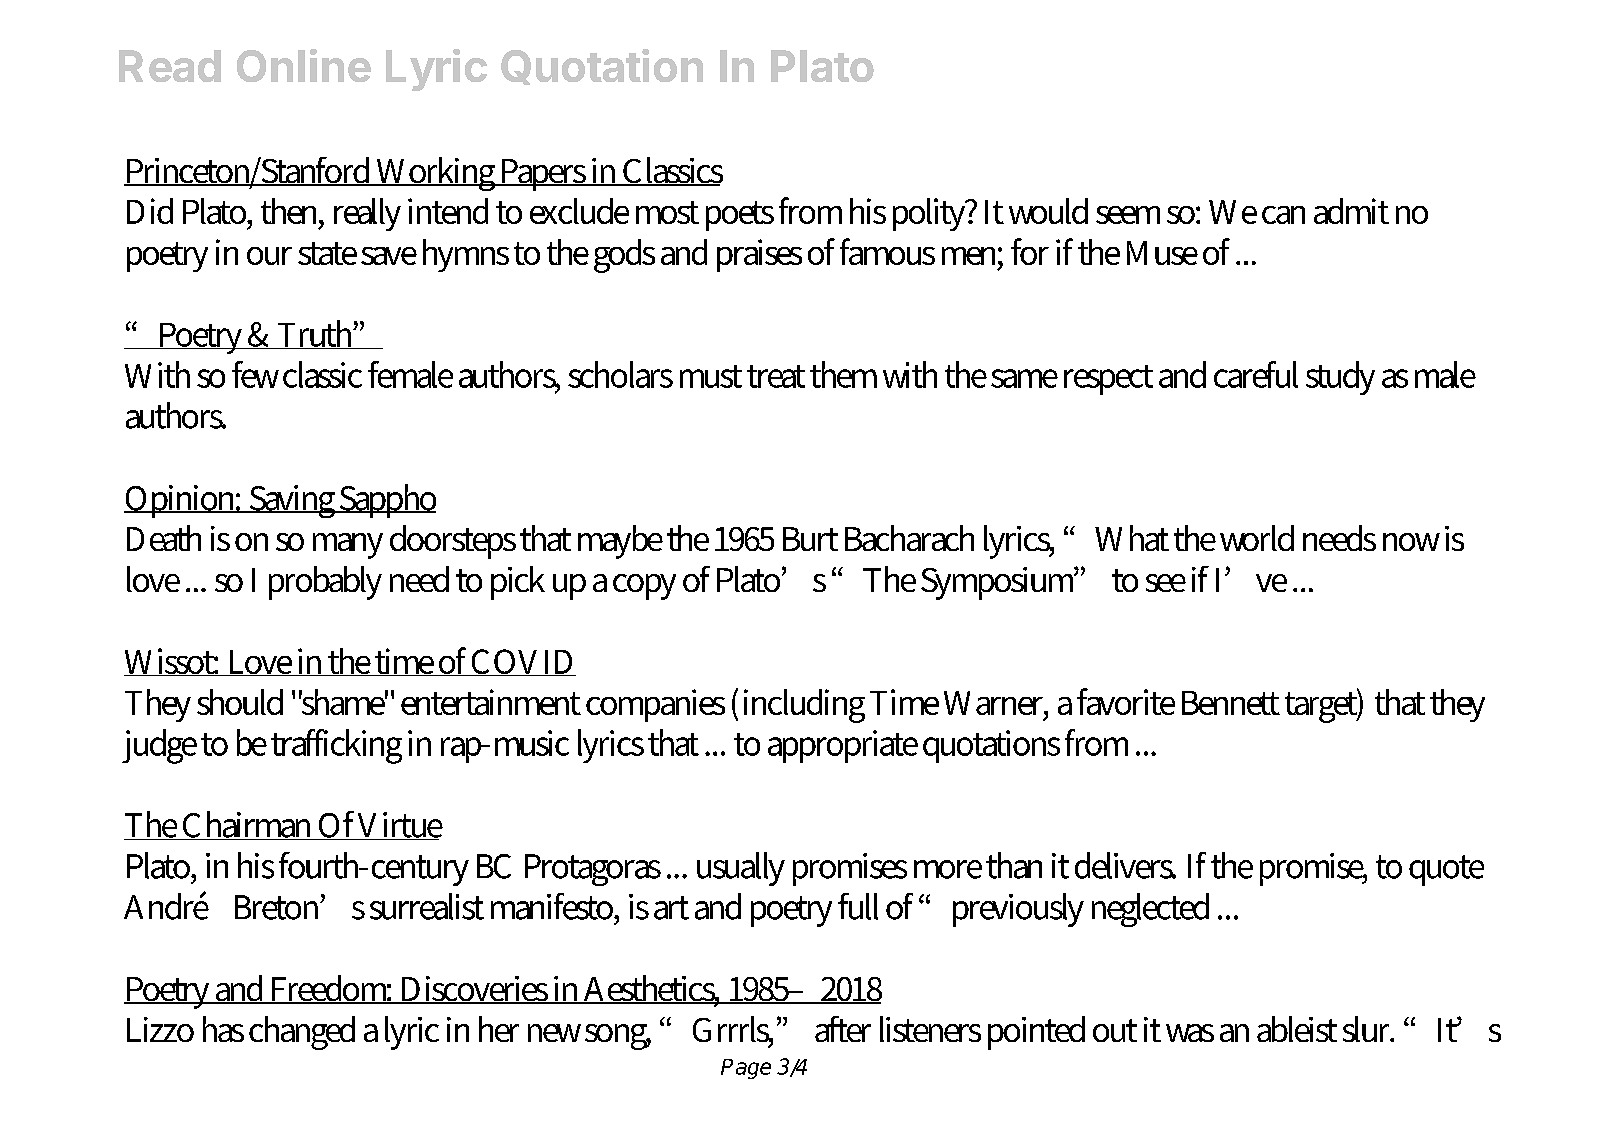  I want to click on admit, so click(1351, 211).
